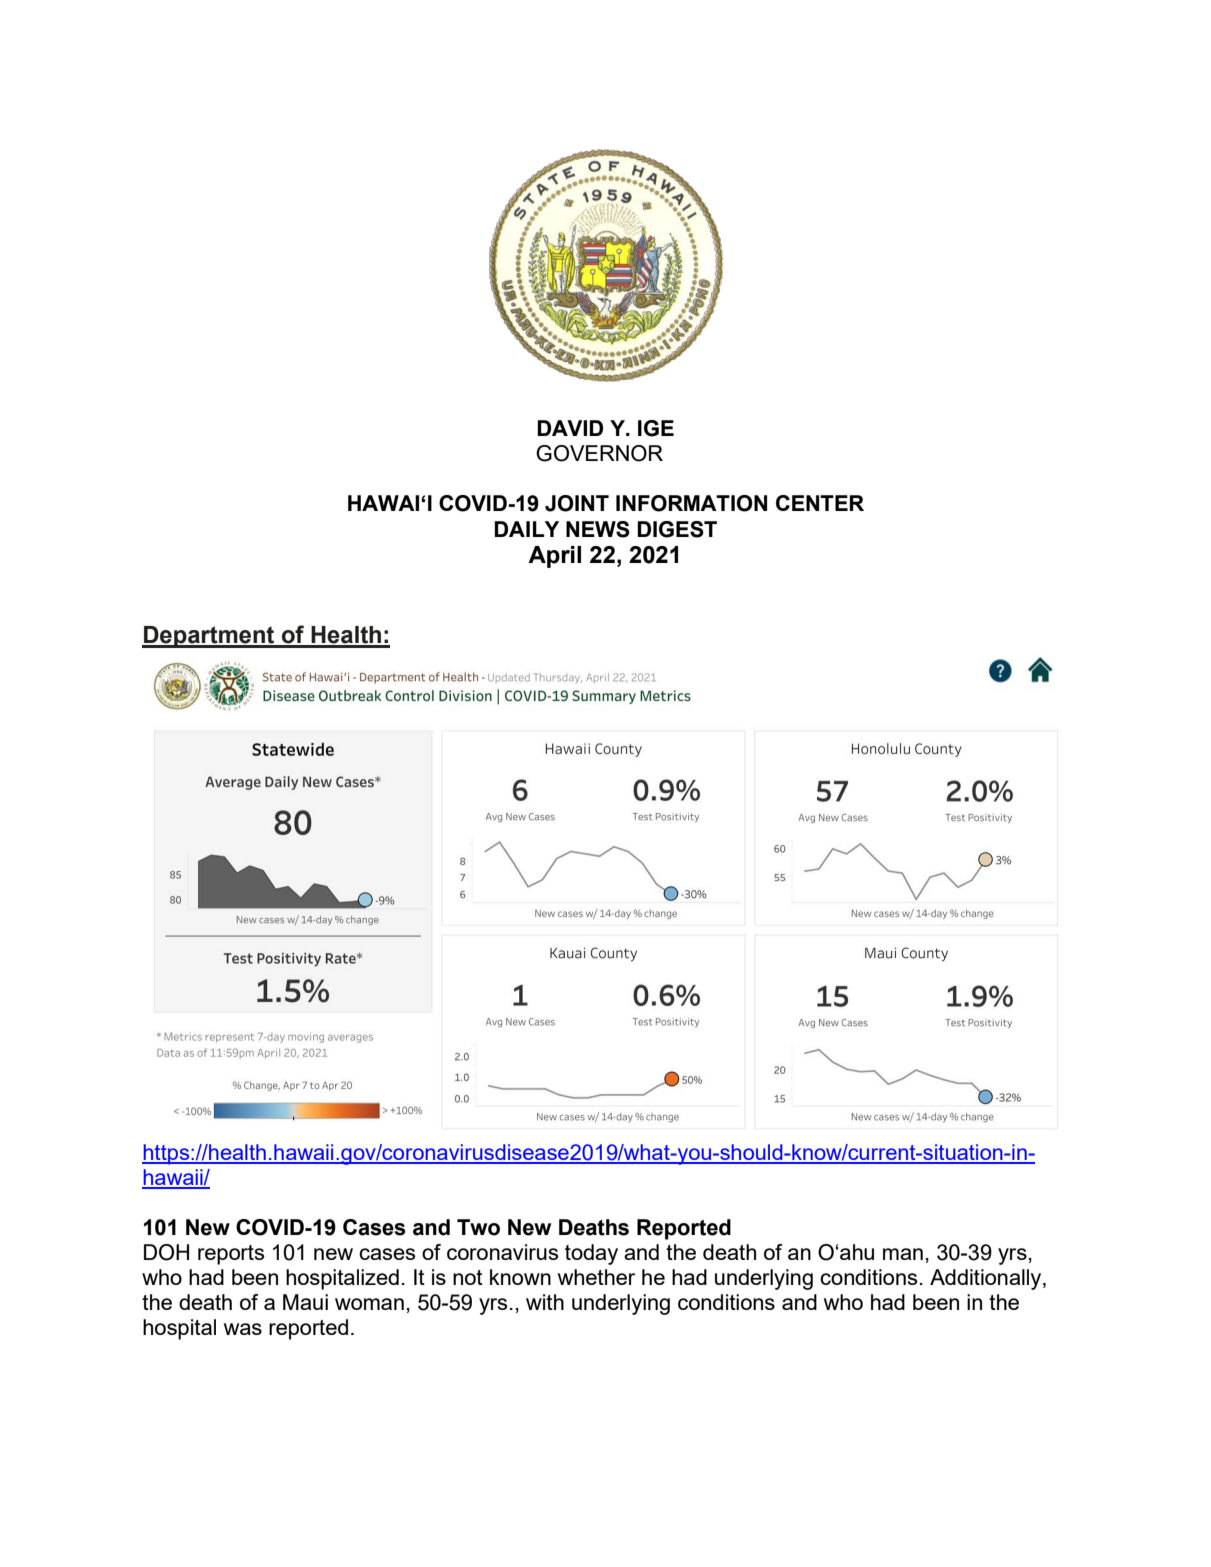 This screenshot has width=1211, height=1567. What do you see at coordinates (305, 1302) in the screenshot?
I see `Maui` at bounding box center [305, 1302].
